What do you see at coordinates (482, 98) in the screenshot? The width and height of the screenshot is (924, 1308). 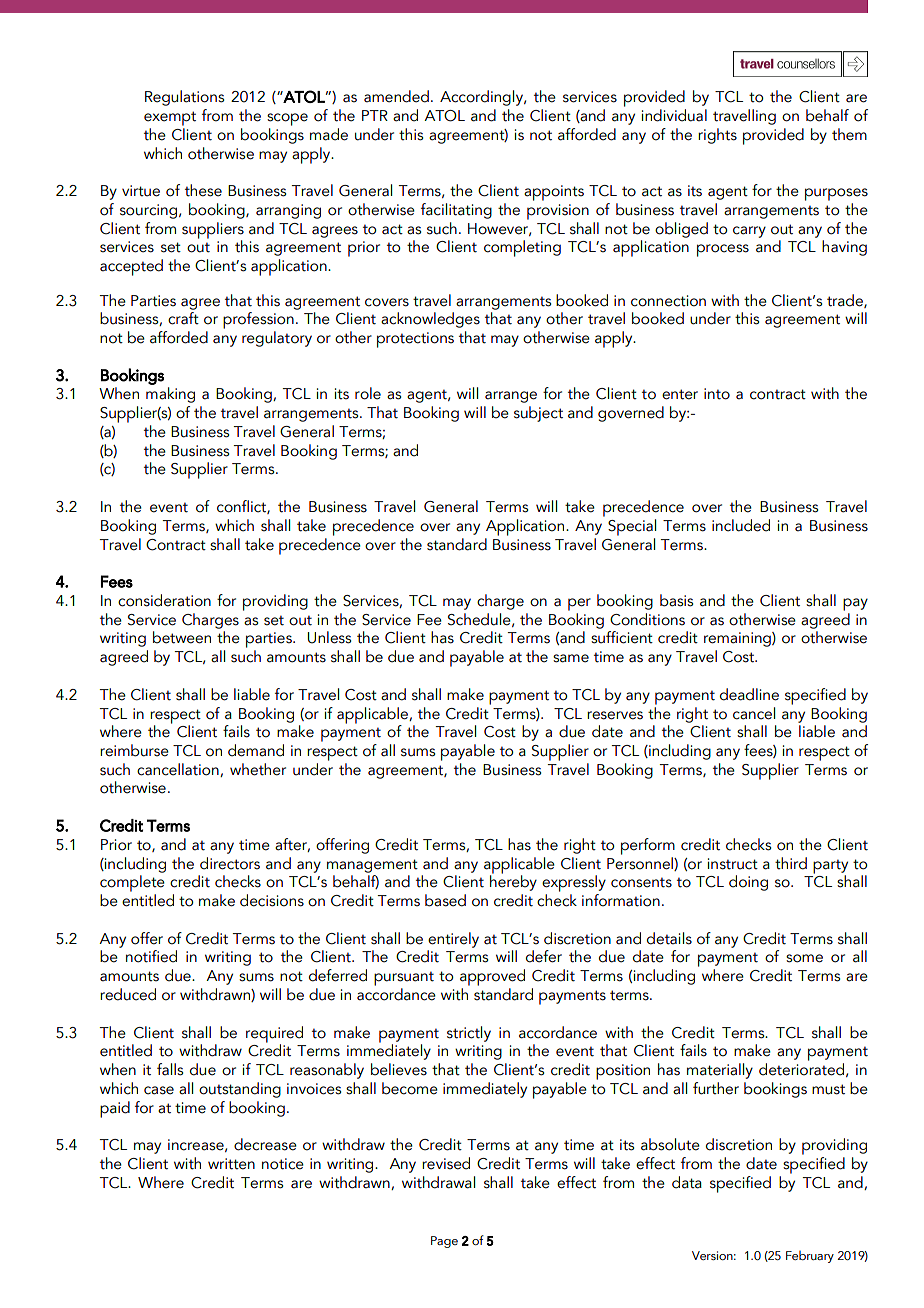 I see `Accordingly` at bounding box center [482, 98].
